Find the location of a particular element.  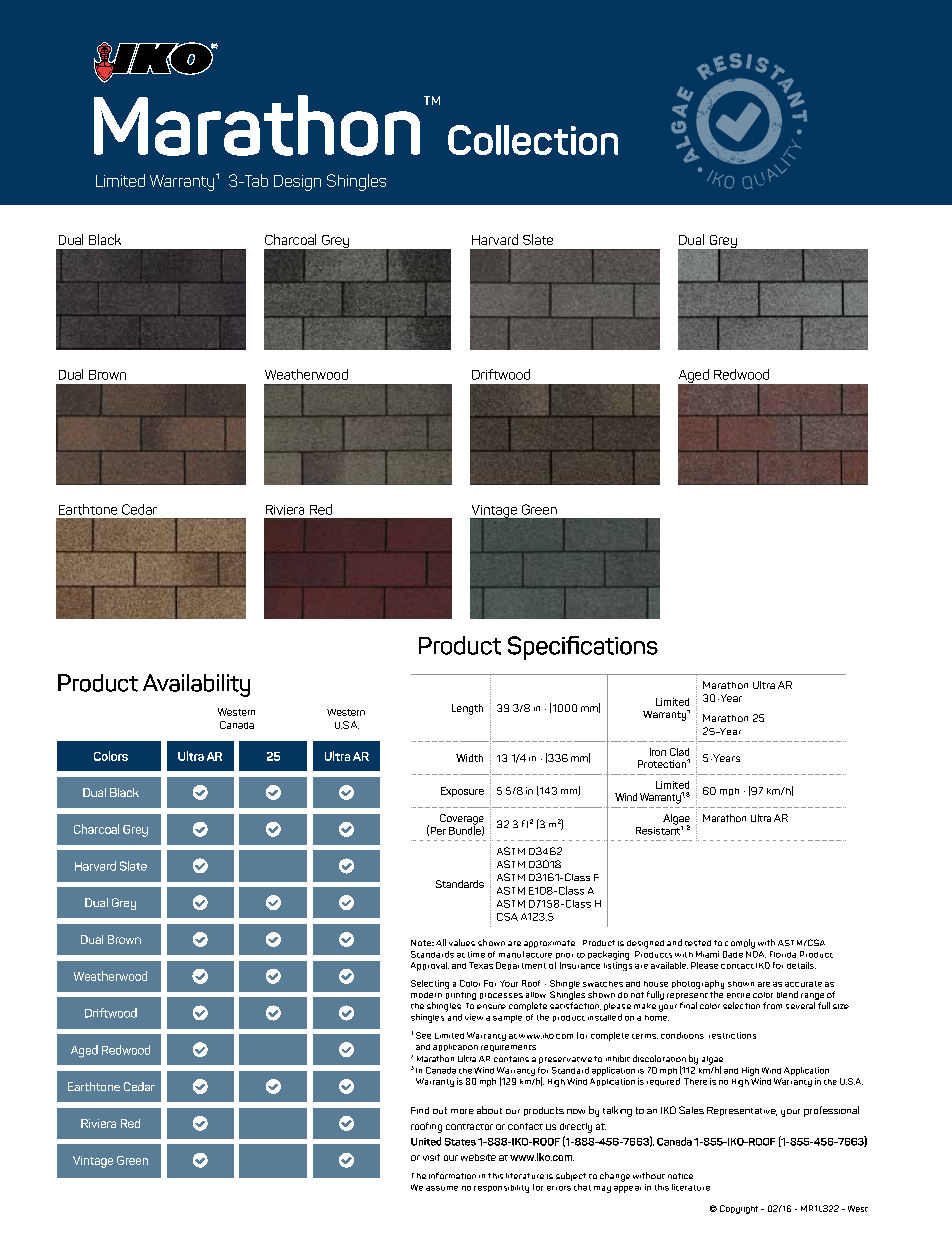

Length is located at coordinates (467, 709).
